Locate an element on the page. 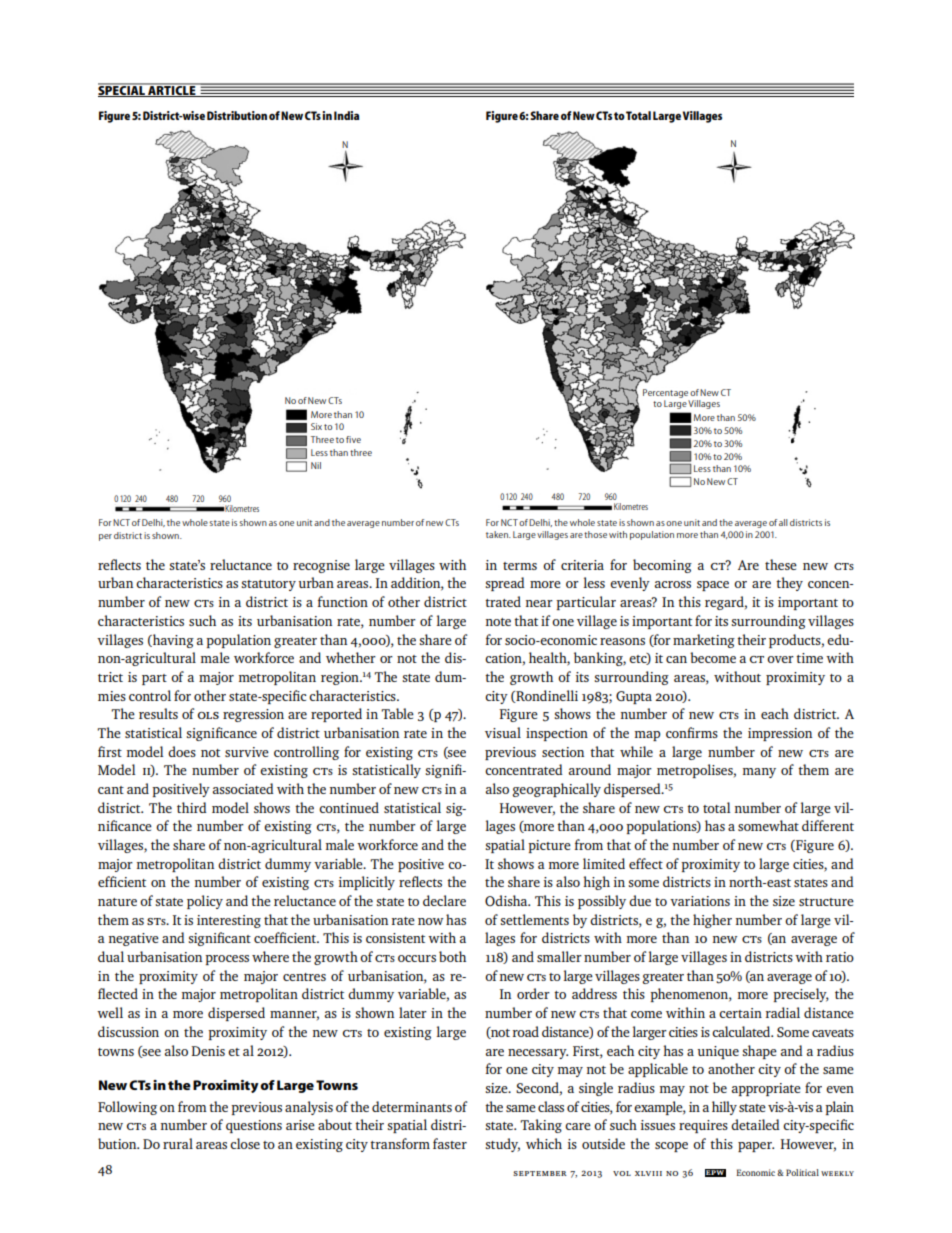  these is located at coordinates (781, 564).
